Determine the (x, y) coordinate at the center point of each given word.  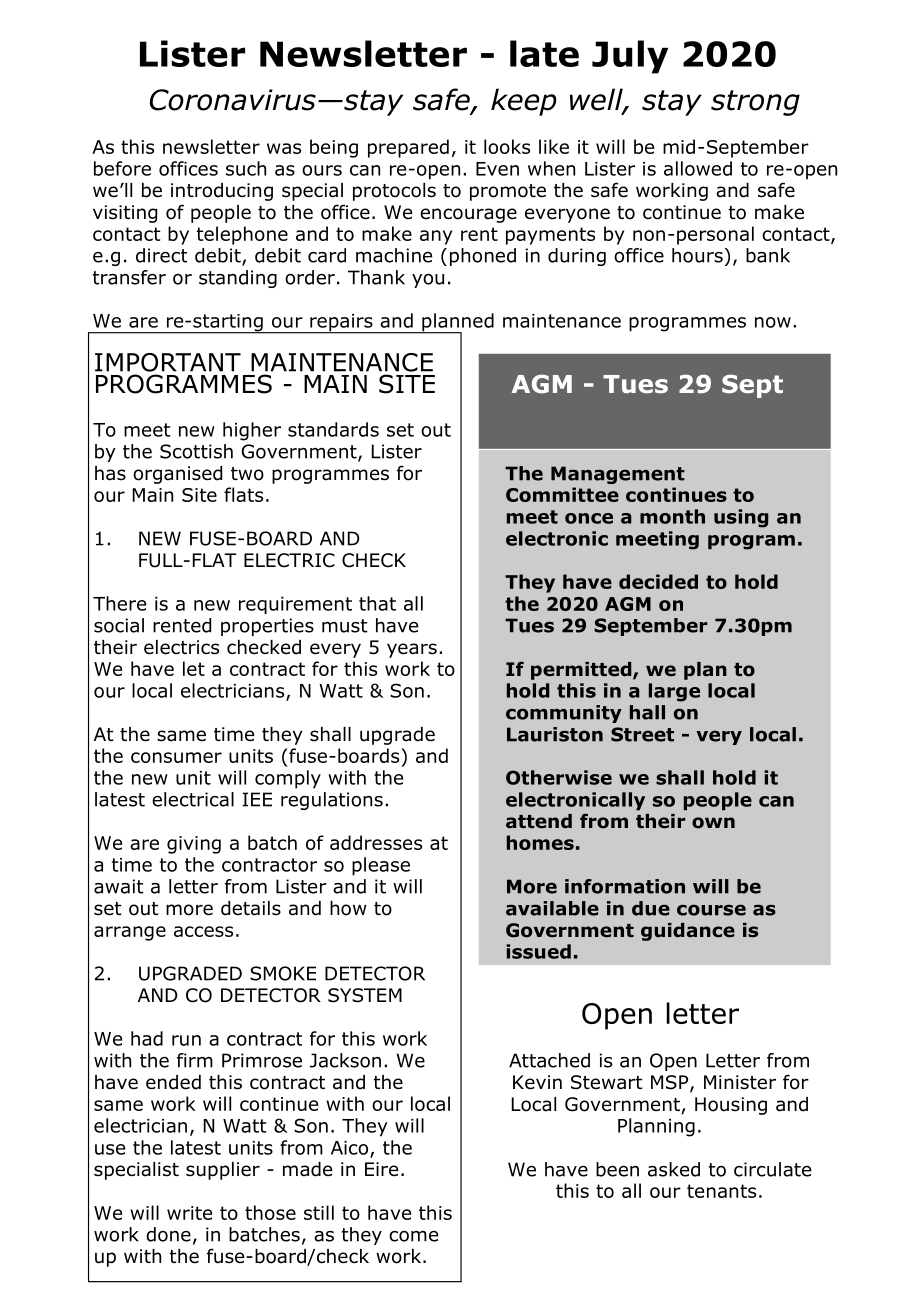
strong (755, 103)
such (246, 168)
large (674, 692)
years (412, 650)
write (189, 1213)
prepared (408, 148)
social (119, 625)
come (413, 1236)
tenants (721, 1191)
